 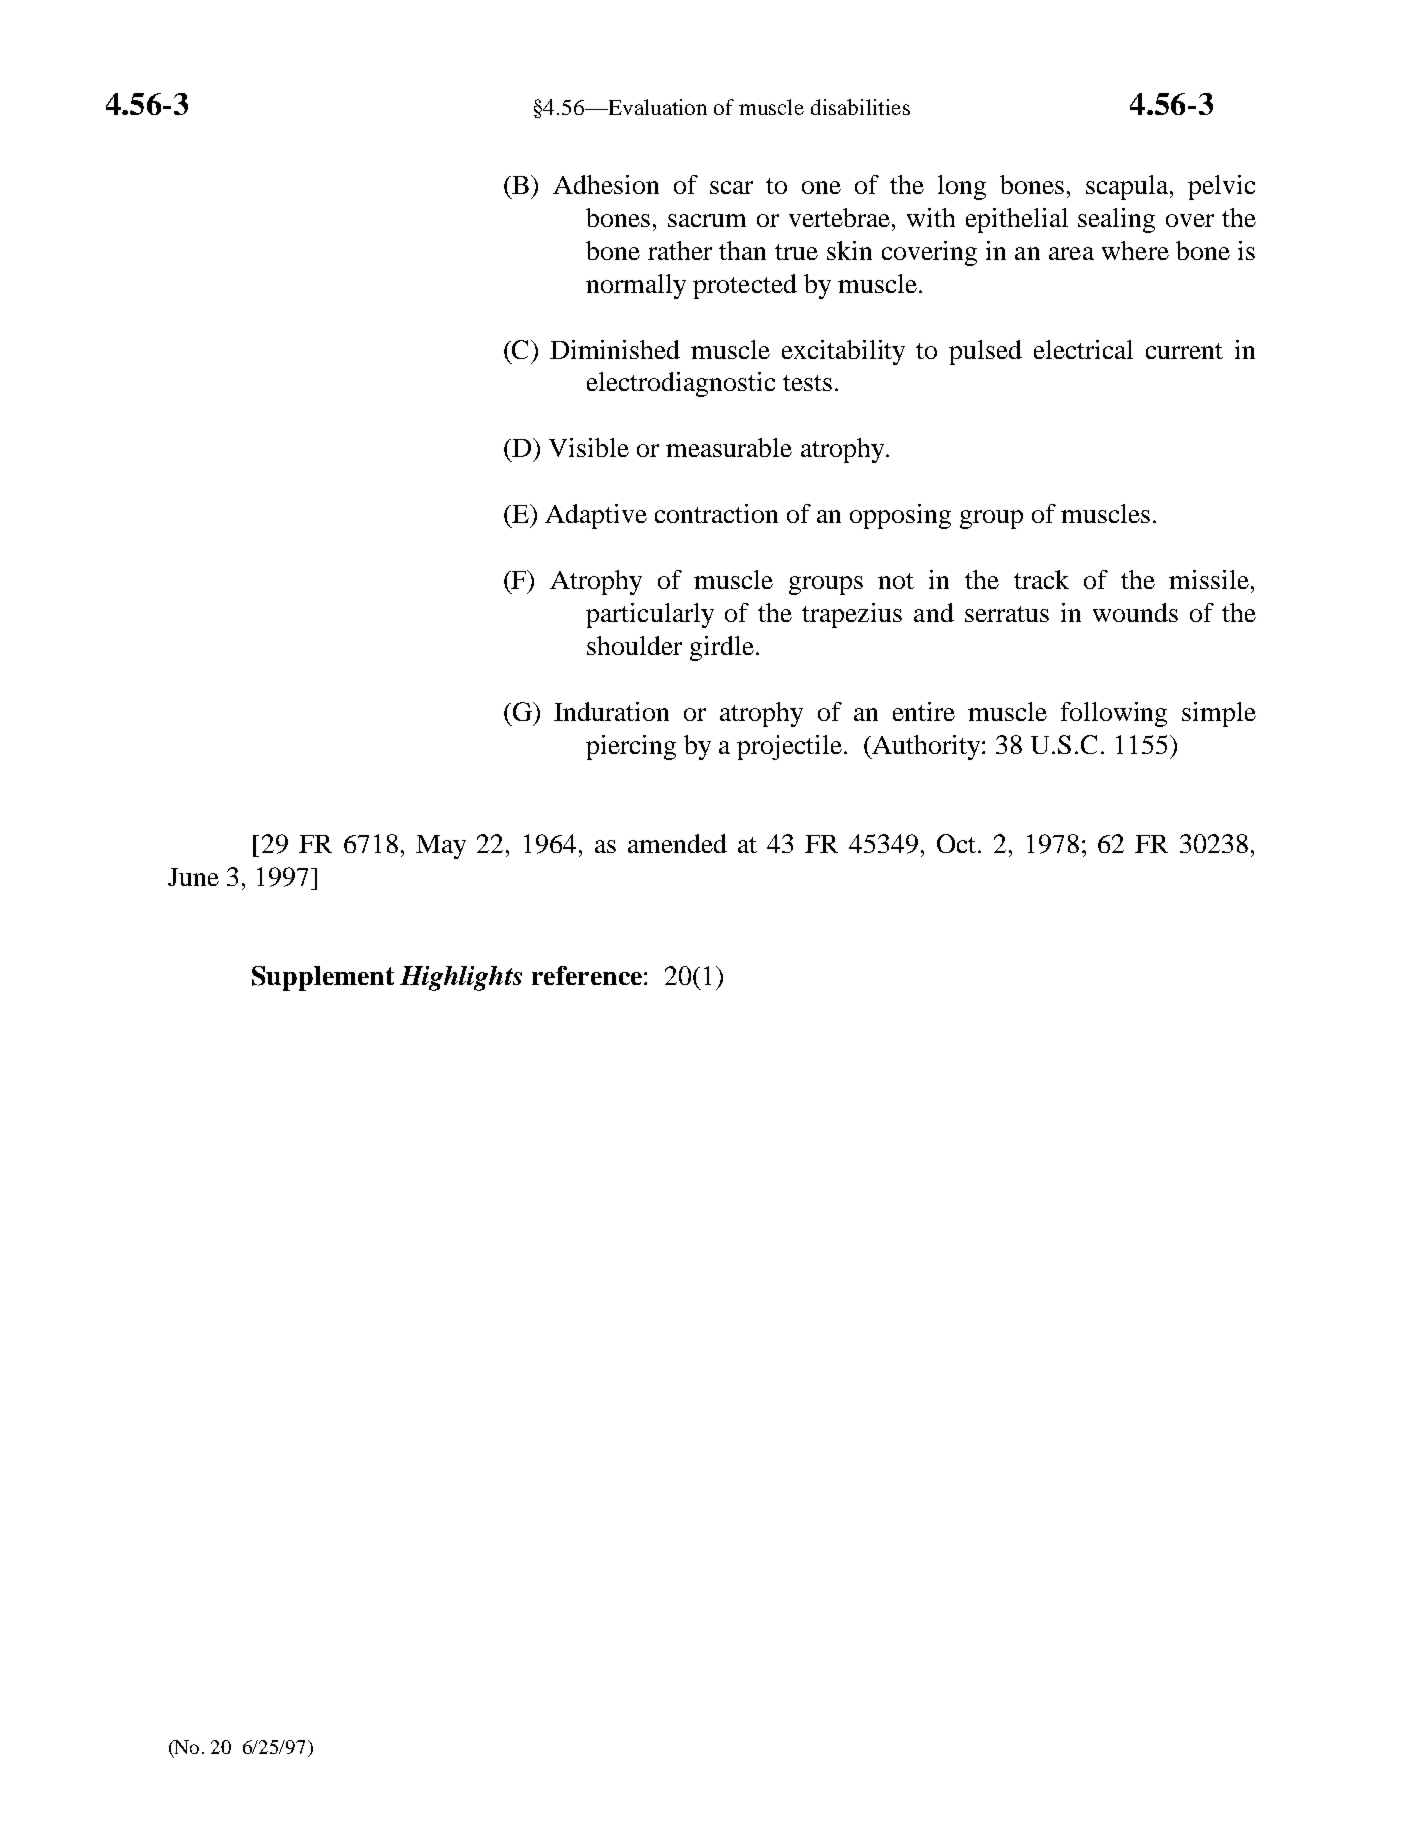 What do you see at coordinates (745, 286) in the screenshot?
I see `protected` at bounding box center [745, 286].
